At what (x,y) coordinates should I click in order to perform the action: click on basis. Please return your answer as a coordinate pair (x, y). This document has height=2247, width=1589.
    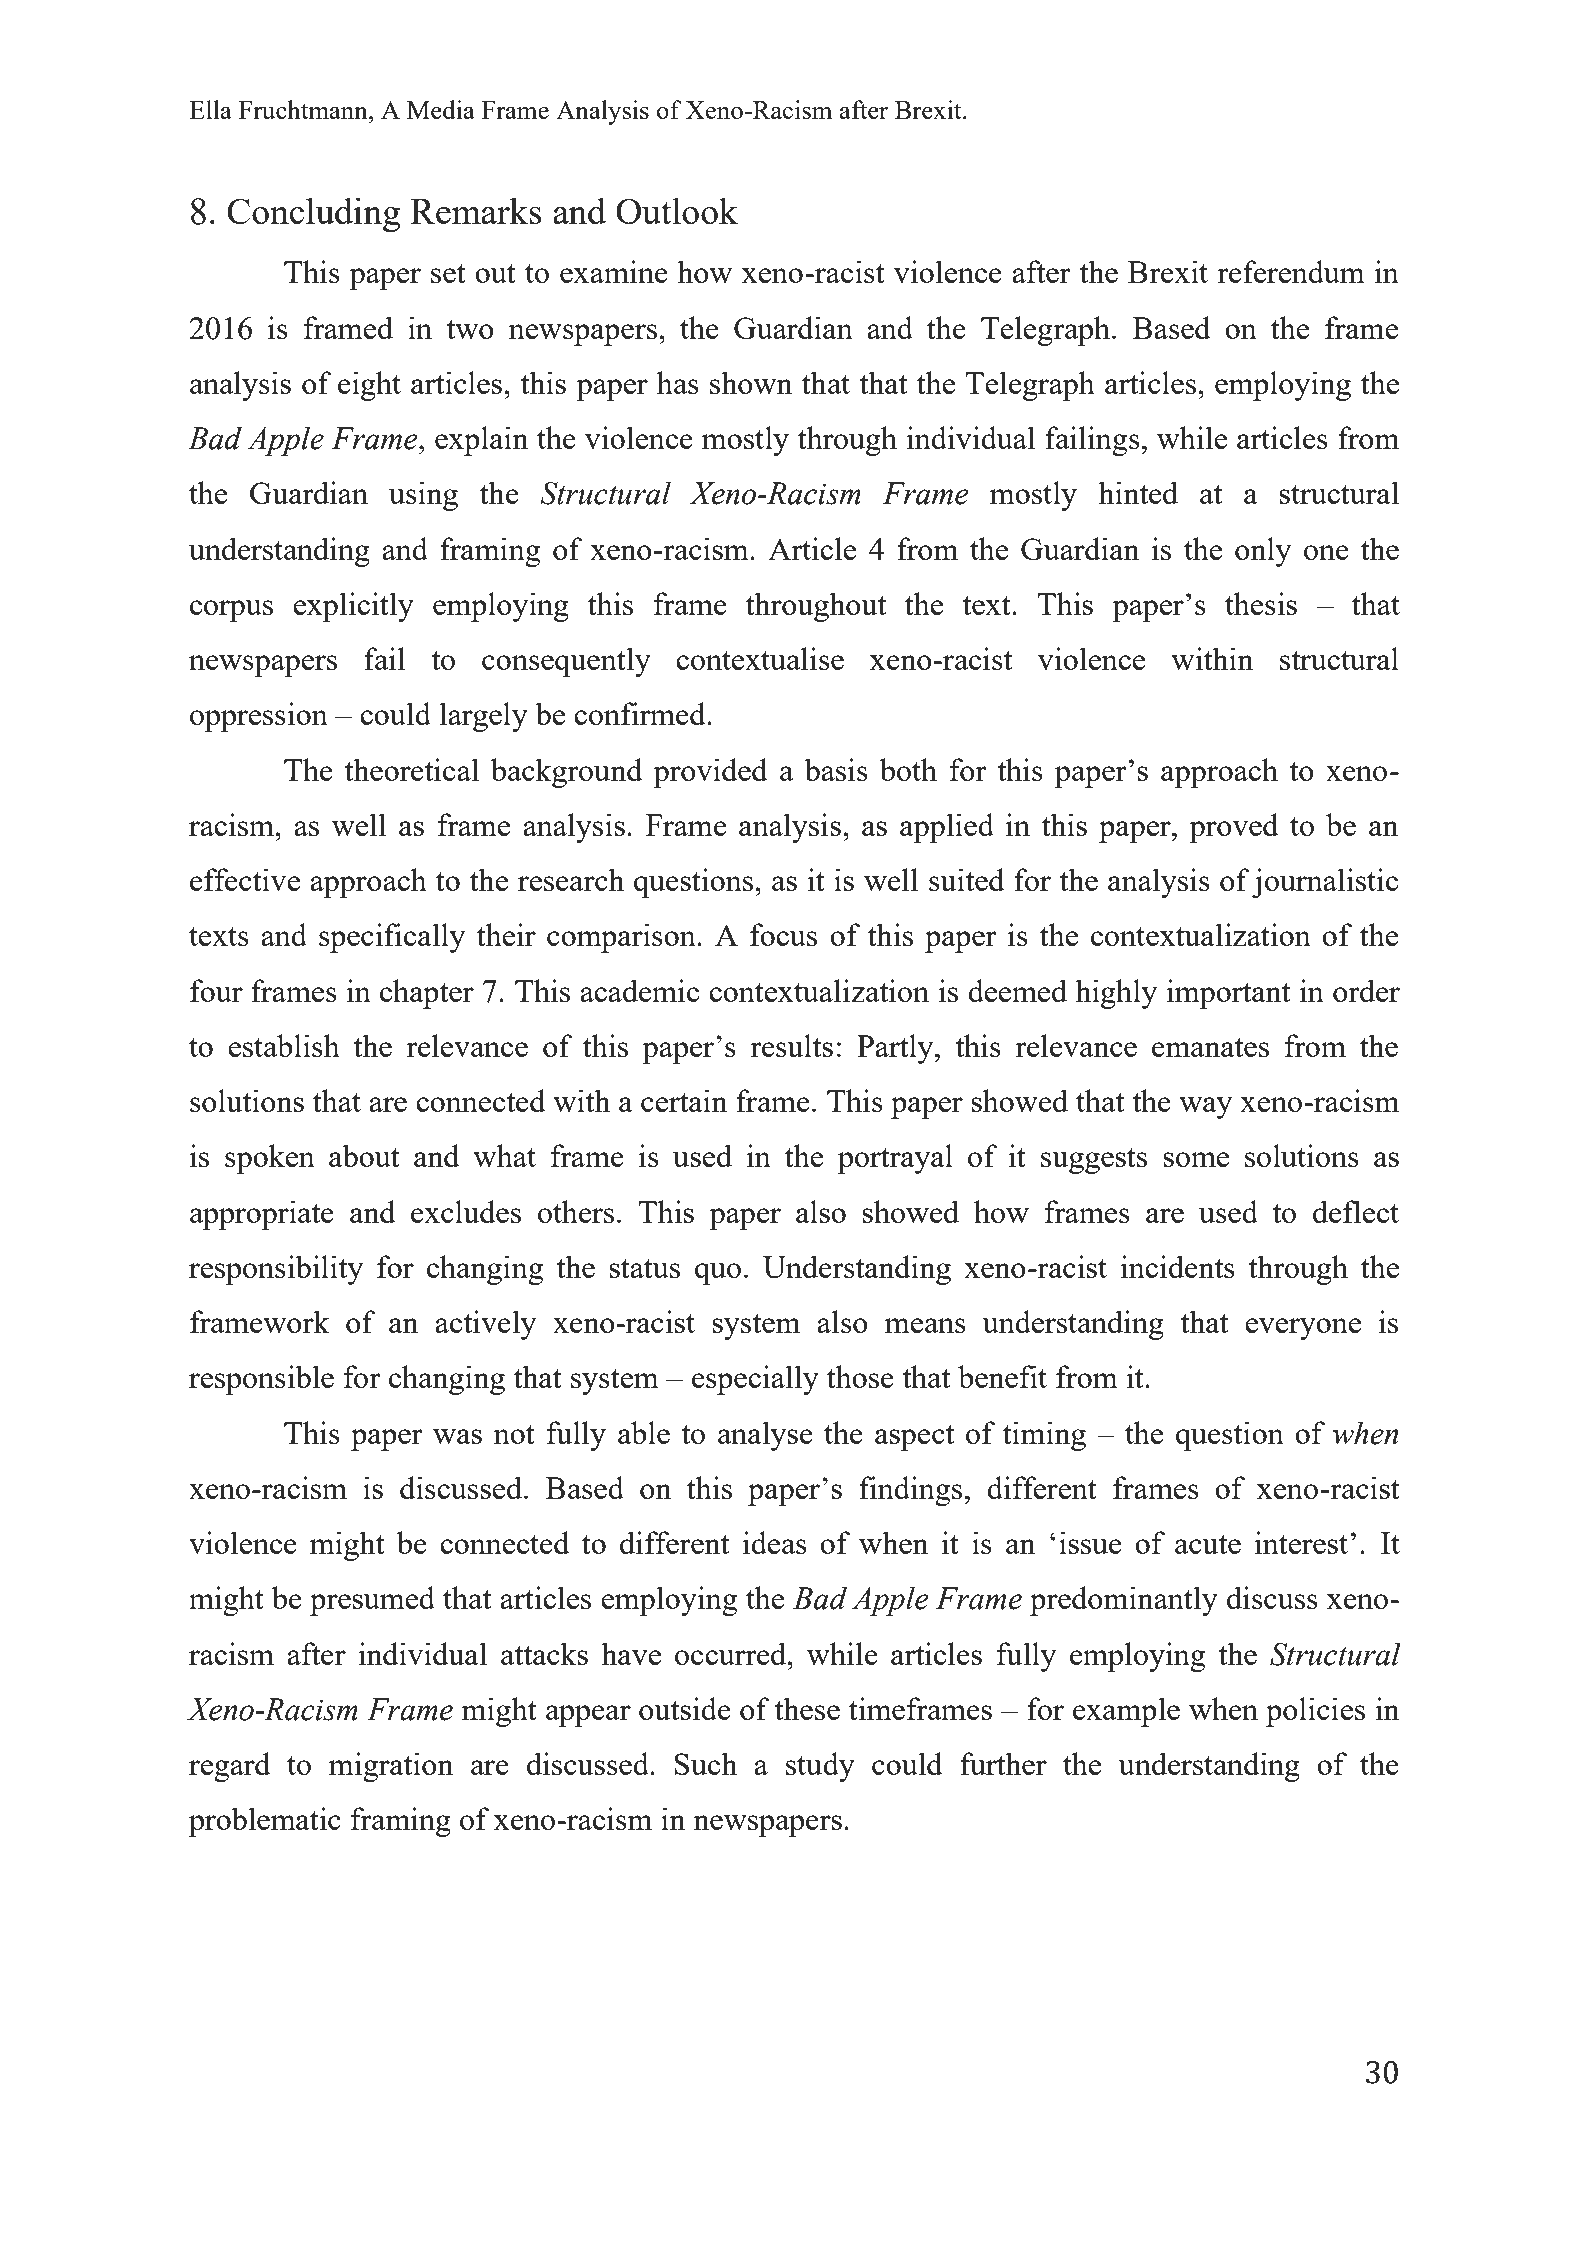
    Looking at the image, I should click on (836, 769).
